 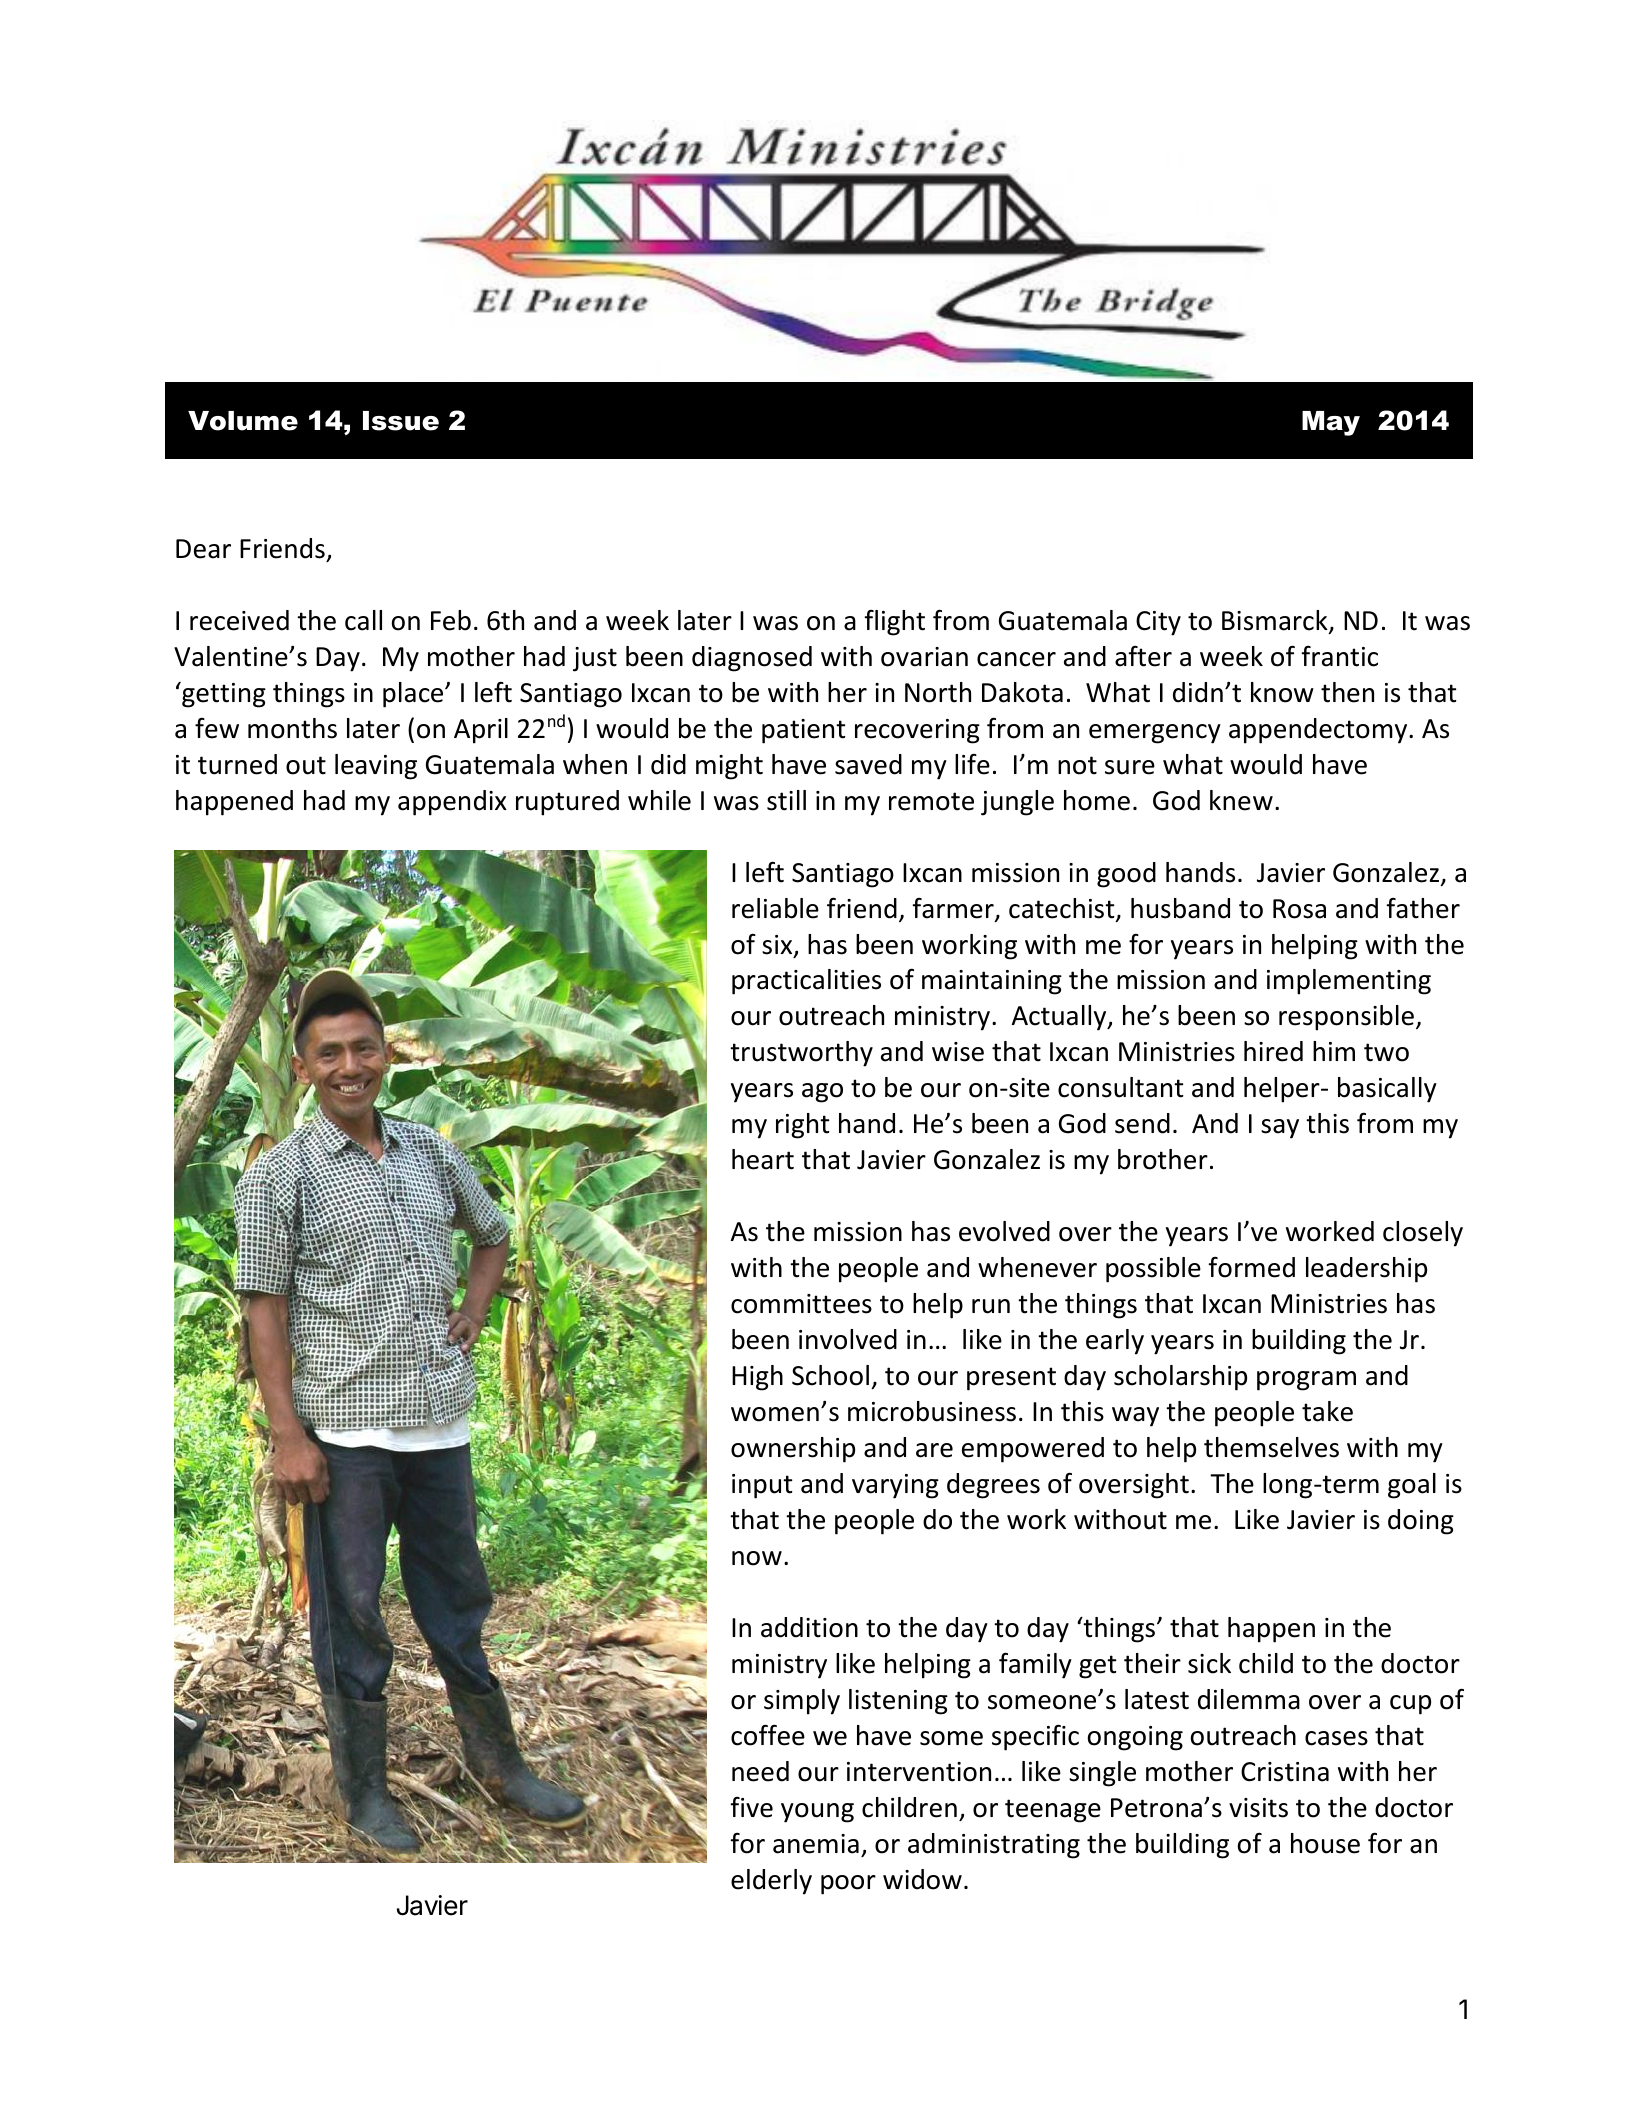 I want to click on appendectomy, so click(x=1319, y=731).
